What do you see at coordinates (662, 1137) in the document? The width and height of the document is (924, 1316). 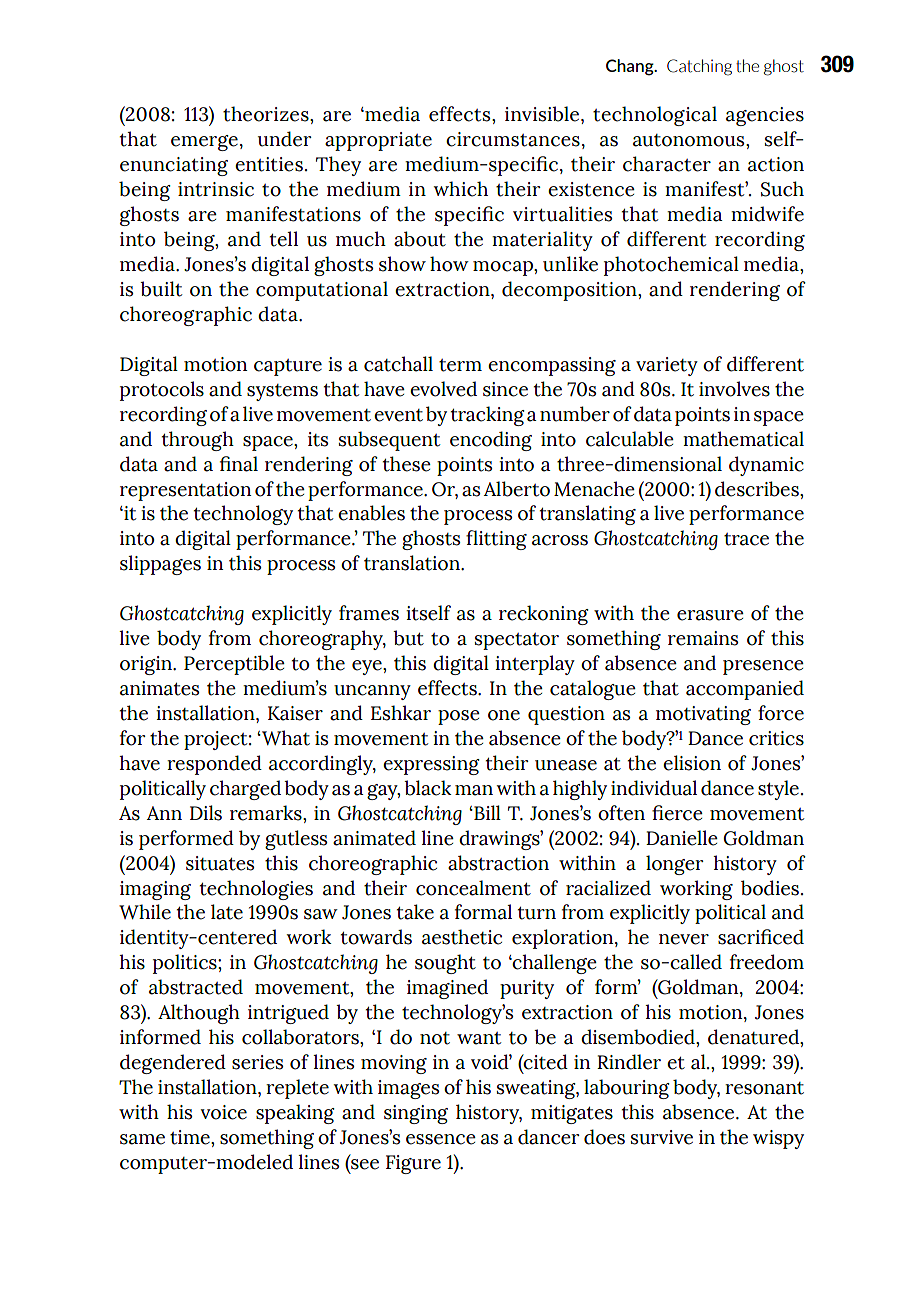 I see `survive` at bounding box center [662, 1137].
